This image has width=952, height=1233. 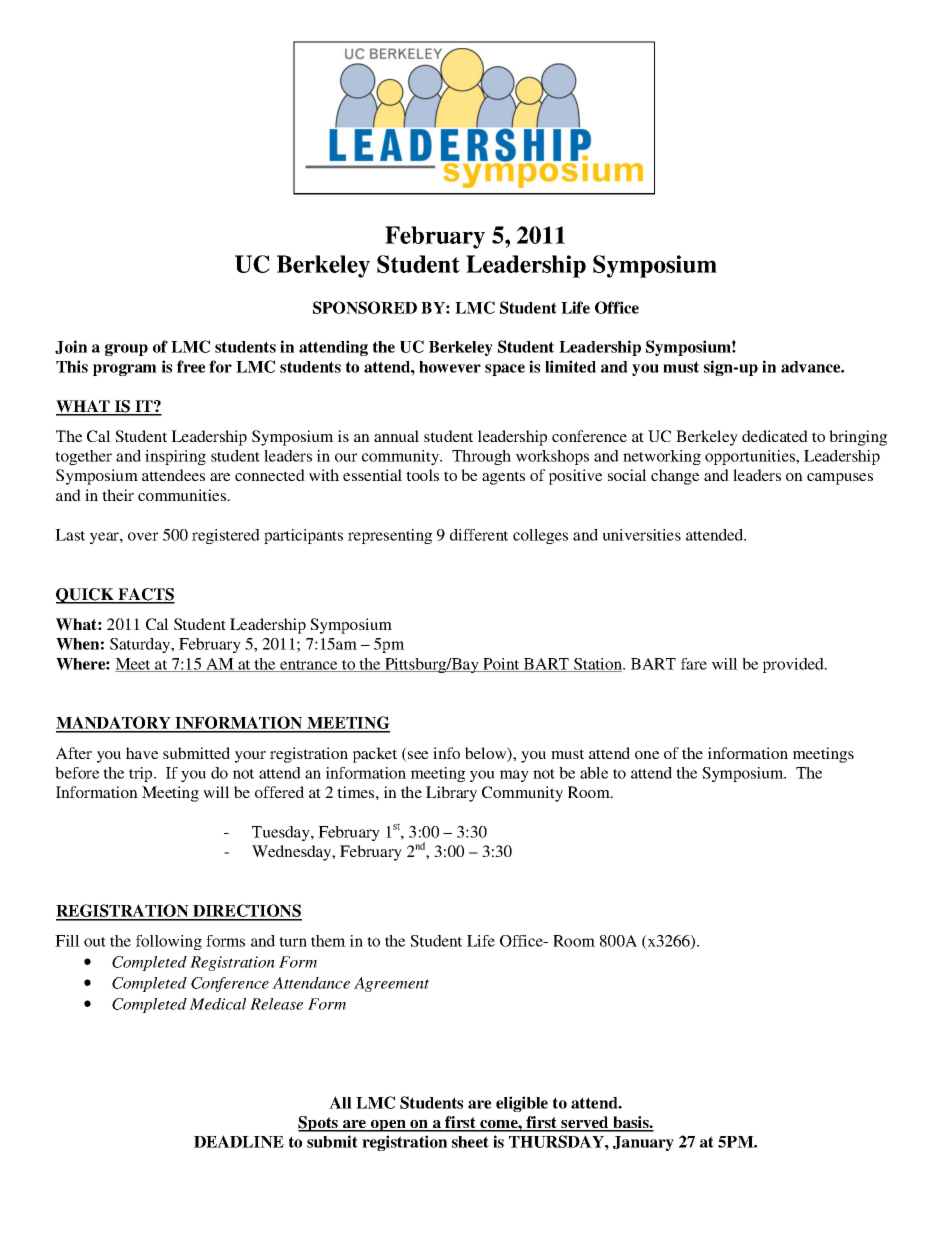 What do you see at coordinates (643, 1143) in the image?
I see `January` at bounding box center [643, 1143].
